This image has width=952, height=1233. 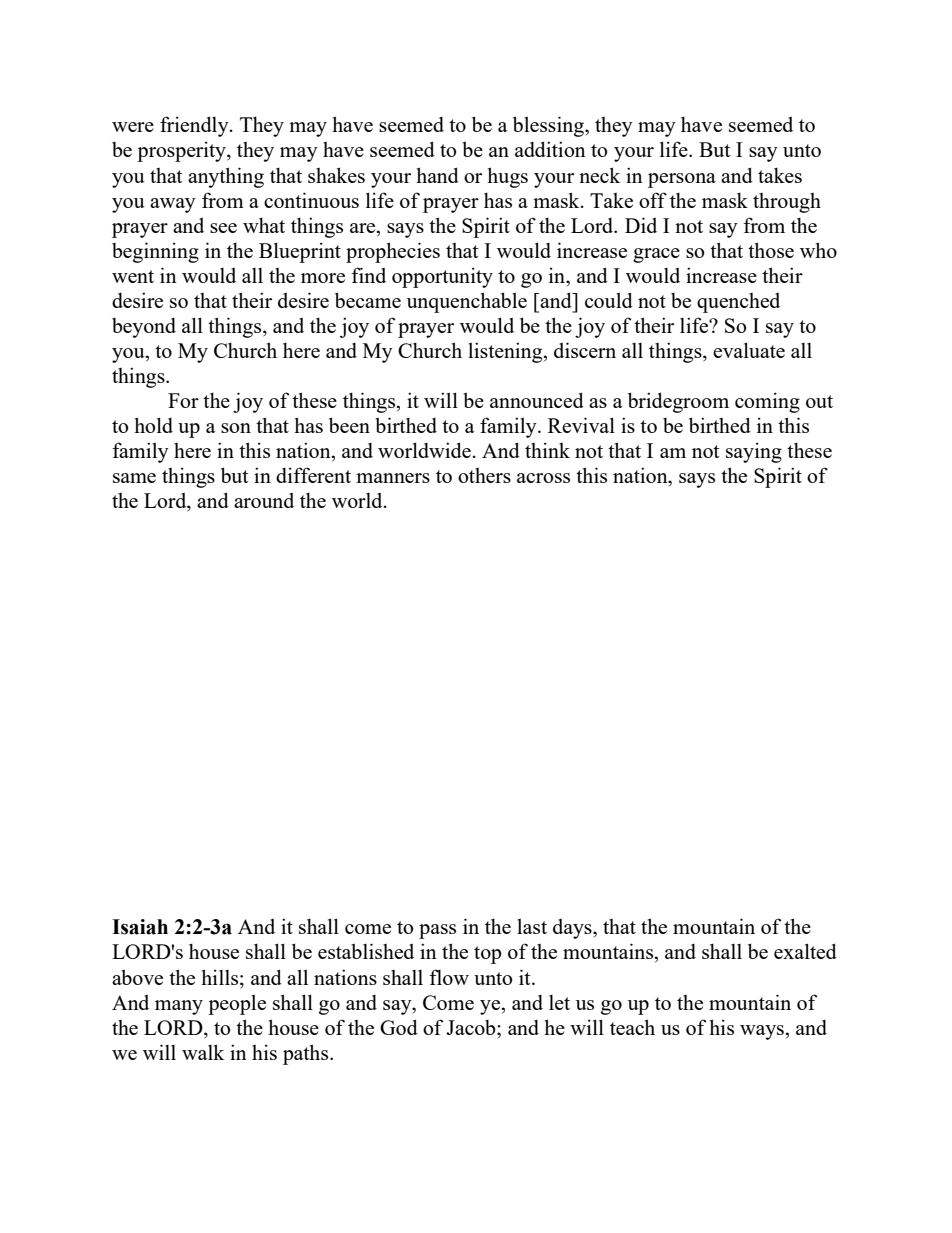 What do you see at coordinates (754, 452) in the image?
I see `saying` at bounding box center [754, 452].
